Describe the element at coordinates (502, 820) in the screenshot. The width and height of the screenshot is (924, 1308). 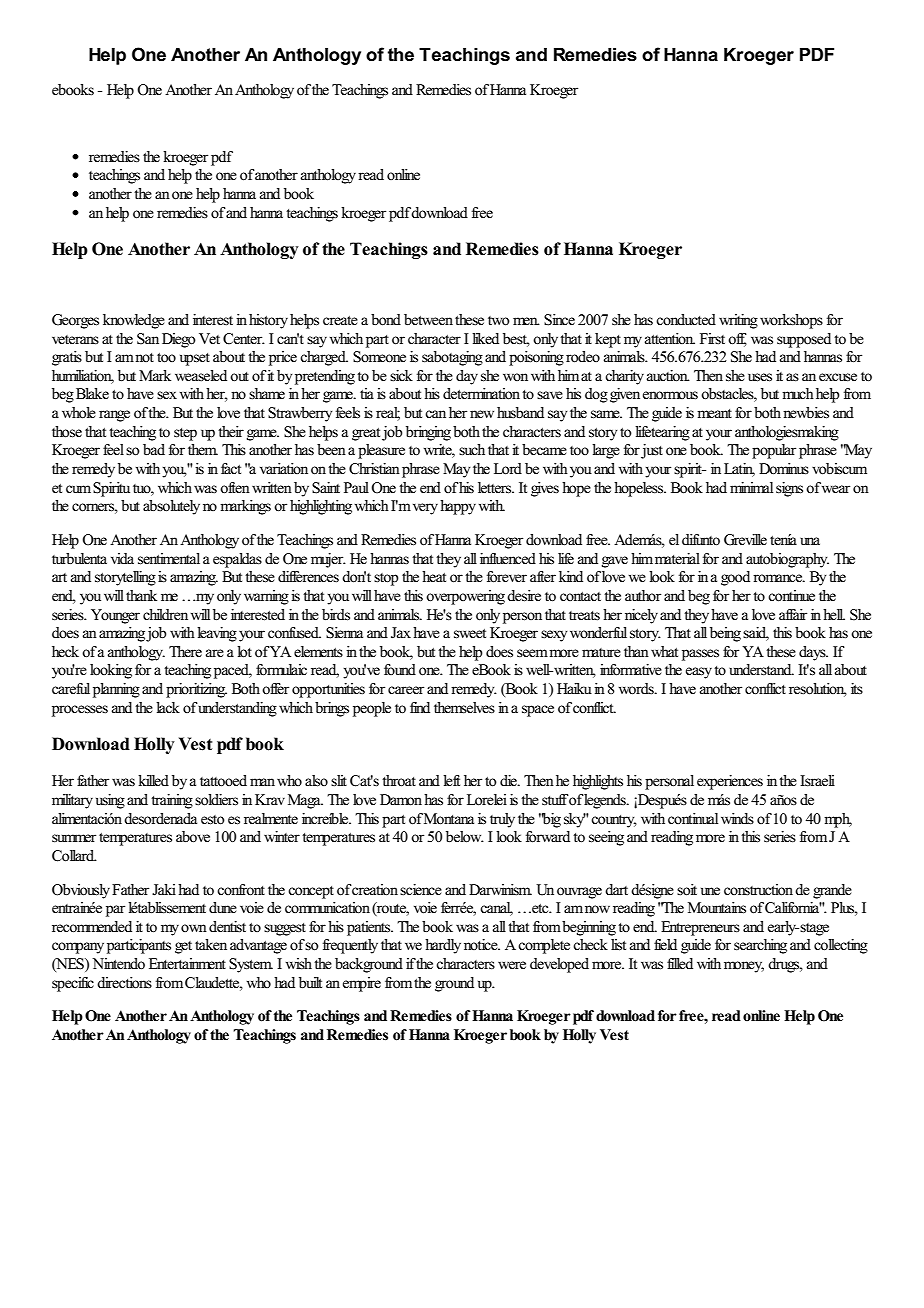
I see `truly` at that location.
